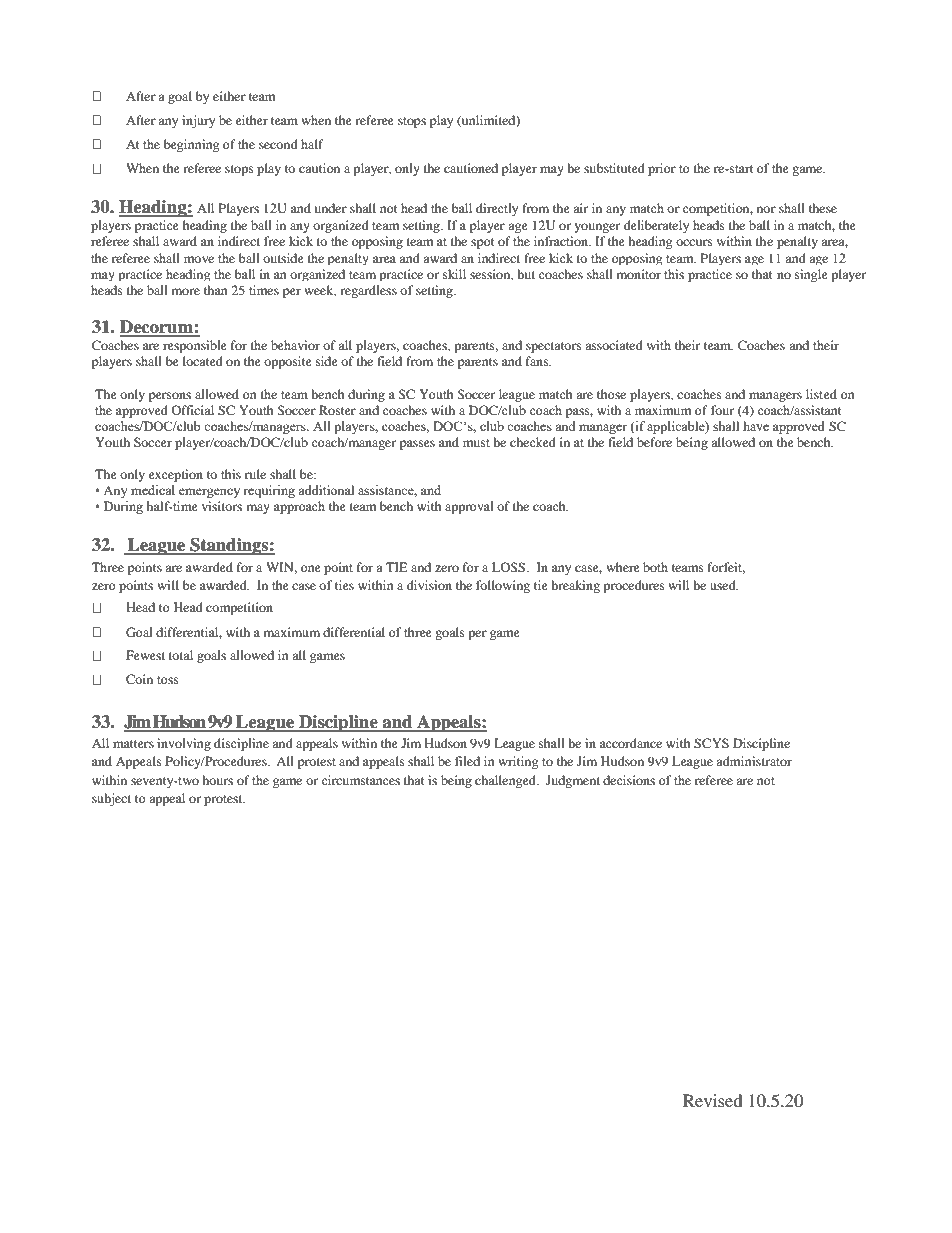 This screenshot has width=952, height=1233. What do you see at coordinates (629, 780) in the screenshot?
I see `decisions` at bounding box center [629, 780].
